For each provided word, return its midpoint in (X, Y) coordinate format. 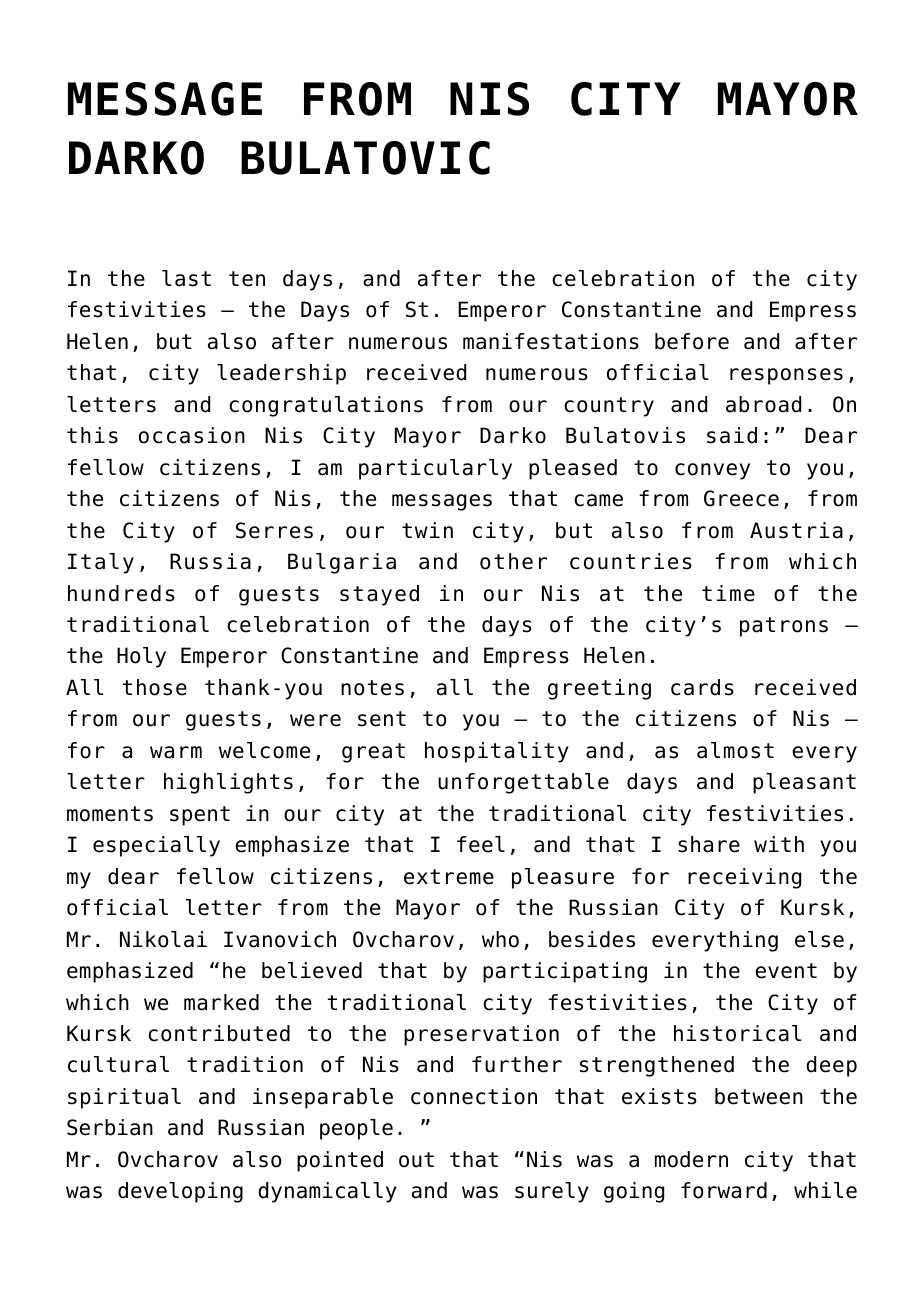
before (692, 341)
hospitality (497, 752)
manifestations (551, 341)
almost (735, 750)
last (186, 278)
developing (180, 1192)
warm (176, 752)
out (416, 1160)
